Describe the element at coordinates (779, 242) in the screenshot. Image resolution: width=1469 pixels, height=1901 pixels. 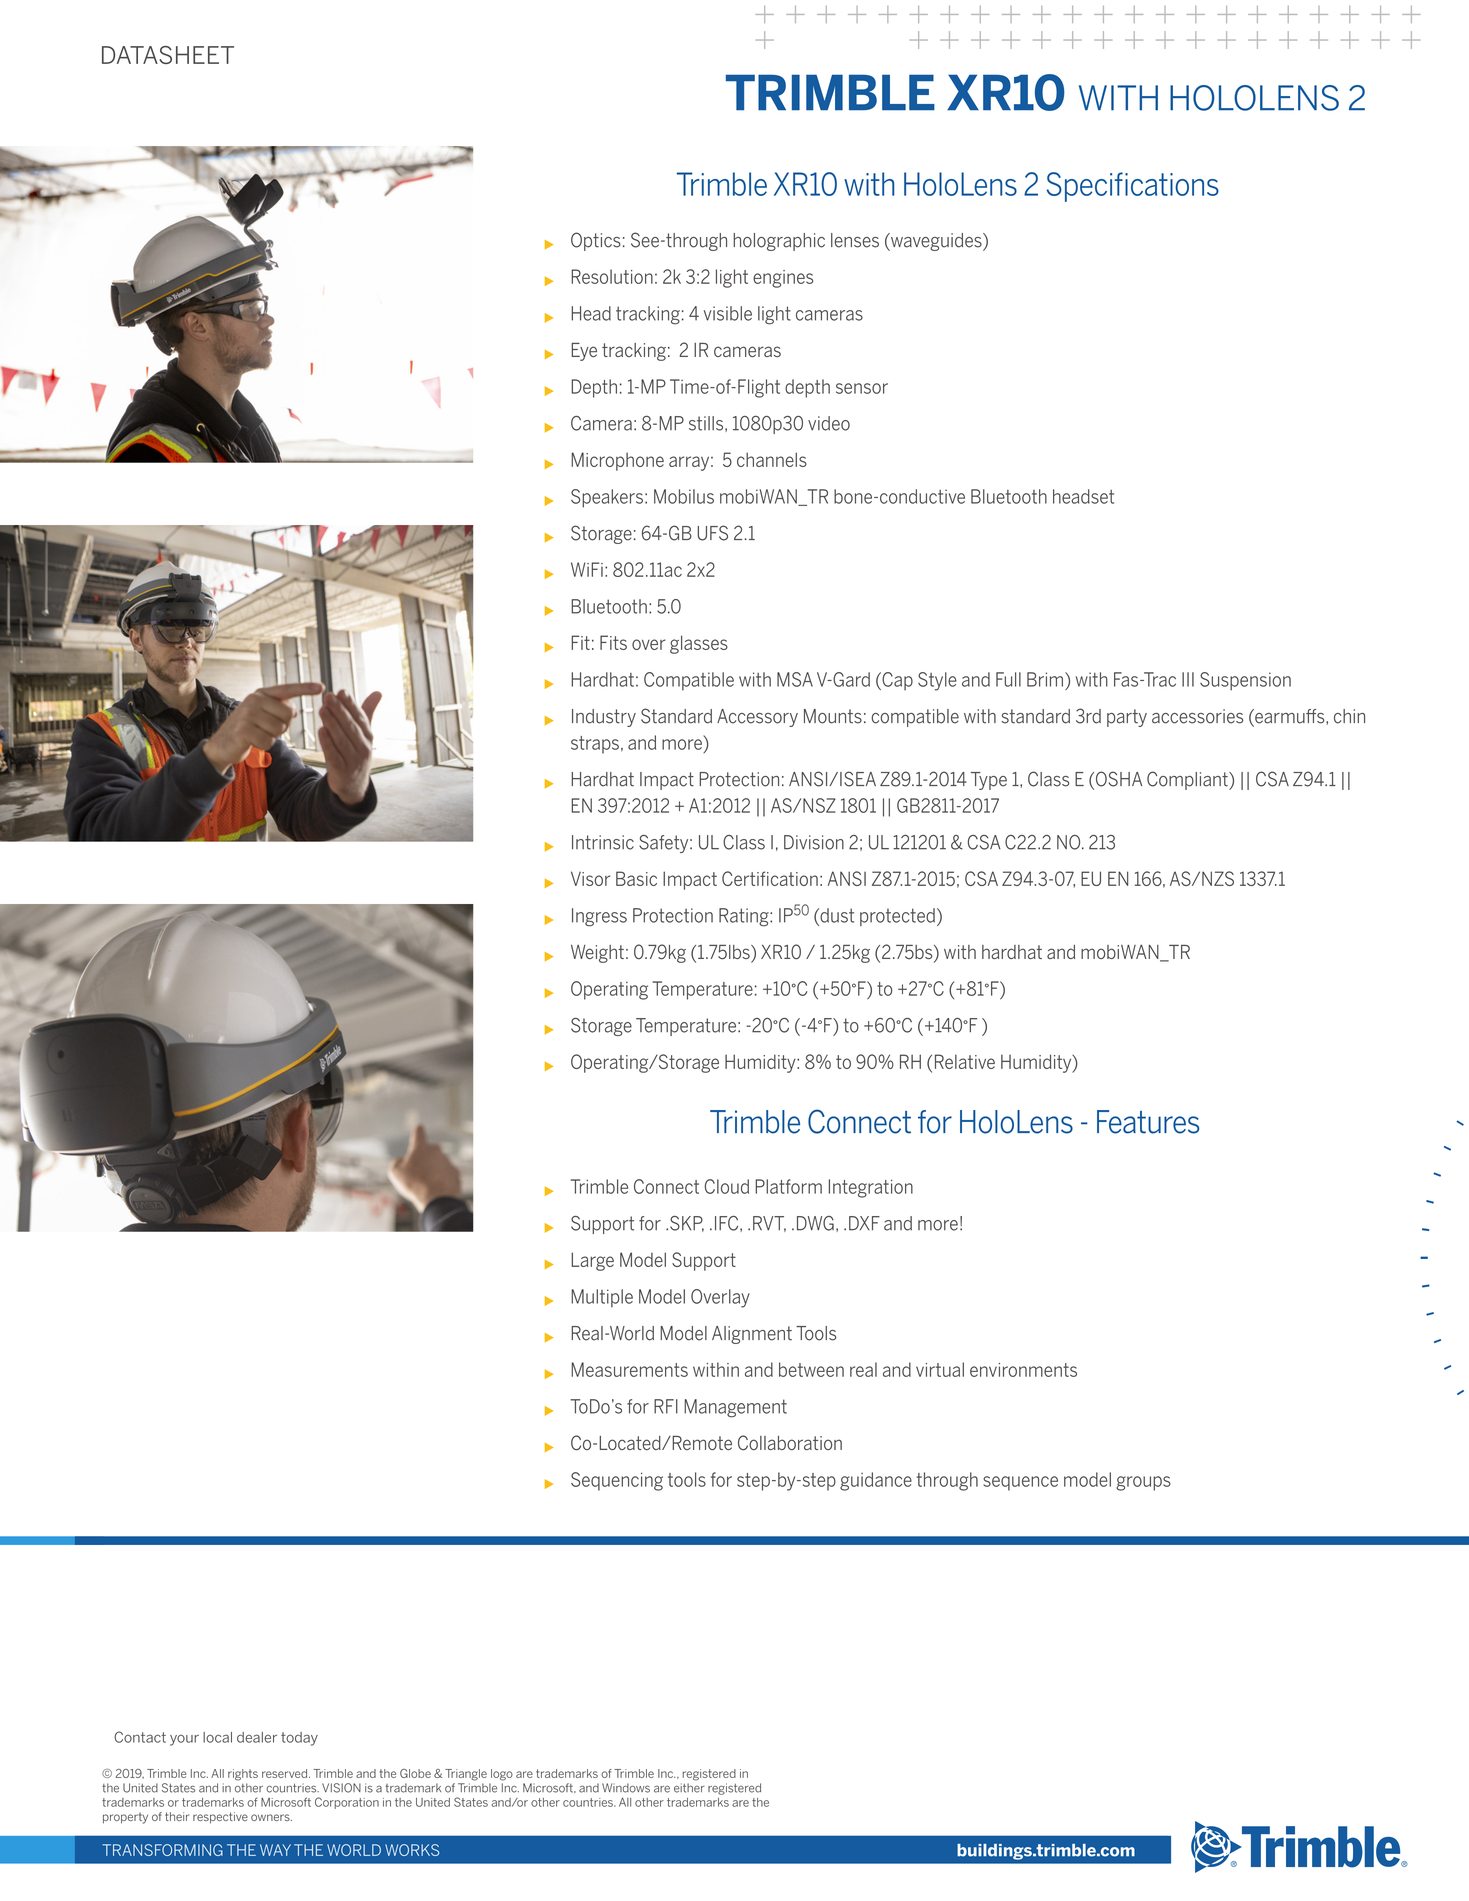
I see `holographic` at that location.
